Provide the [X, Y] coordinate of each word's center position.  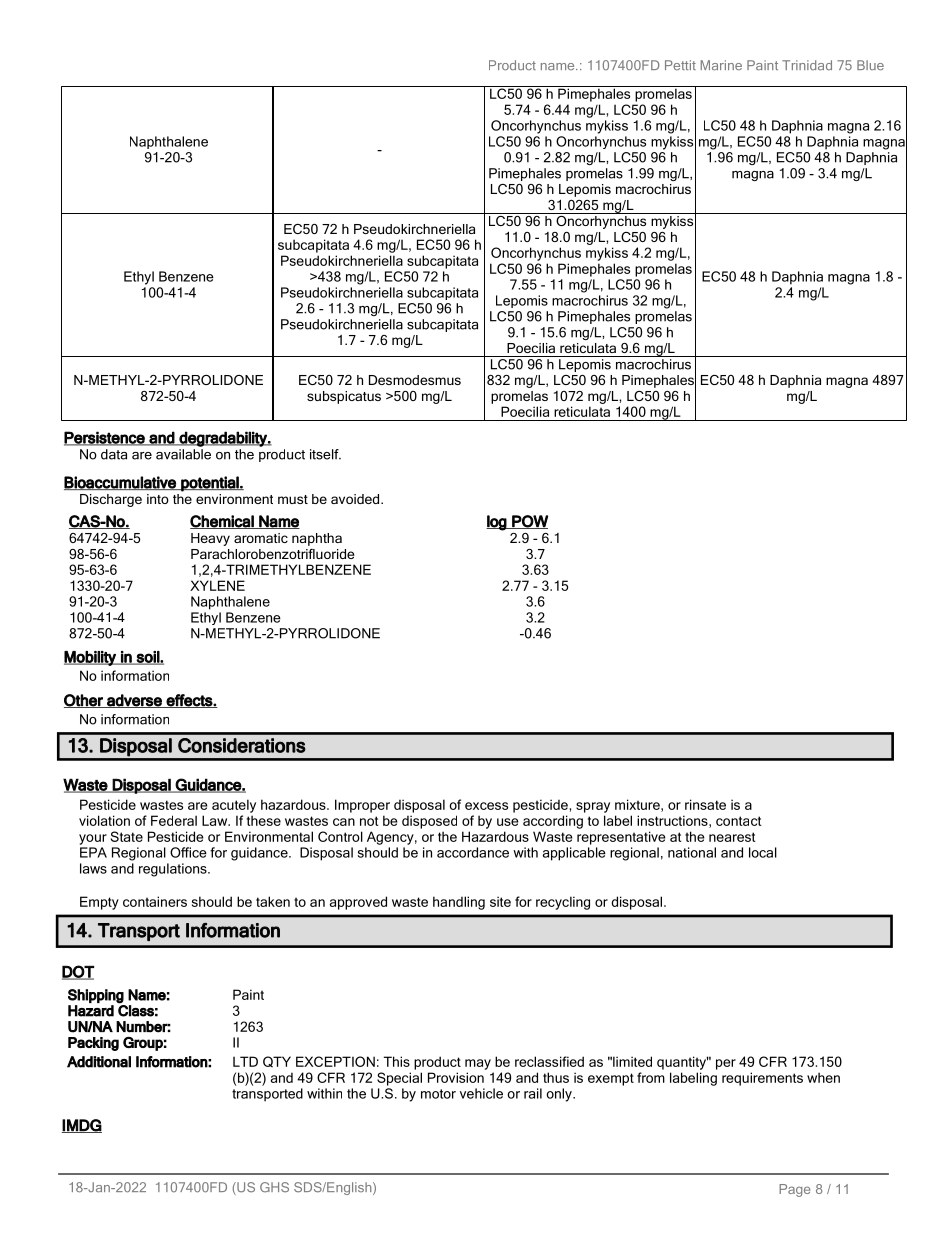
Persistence [105, 438]
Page [794, 1190]
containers [155, 901]
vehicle [481, 1093]
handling [459, 903]
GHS [274, 1187]
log [497, 523]
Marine [721, 65]
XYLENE [217, 585]
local [763, 852]
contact [739, 821]
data [114, 454]
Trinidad [807, 65]
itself [325, 454]
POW [529, 522]
